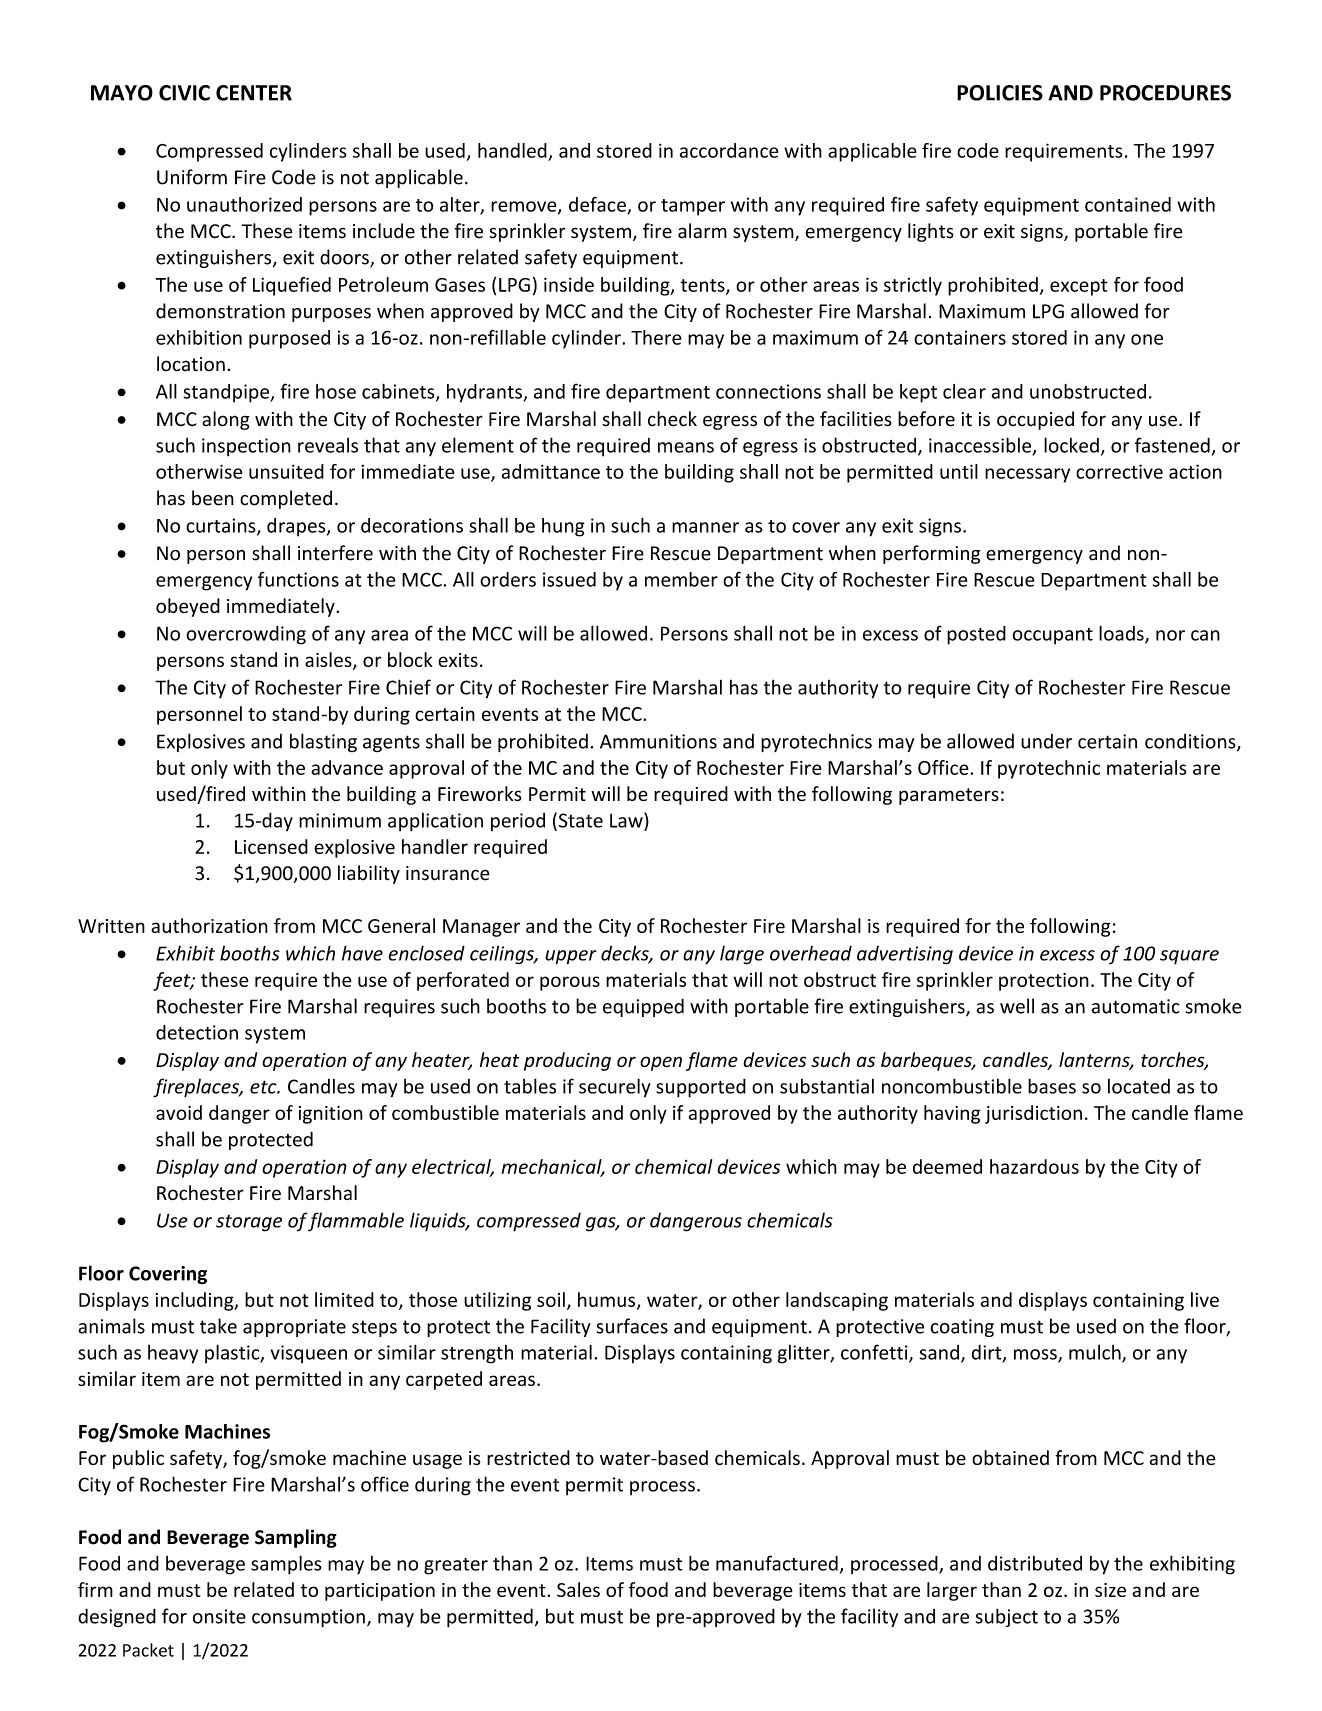  What do you see at coordinates (729, 150) in the page?
I see `accordance` at bounding box center [729, 150].
